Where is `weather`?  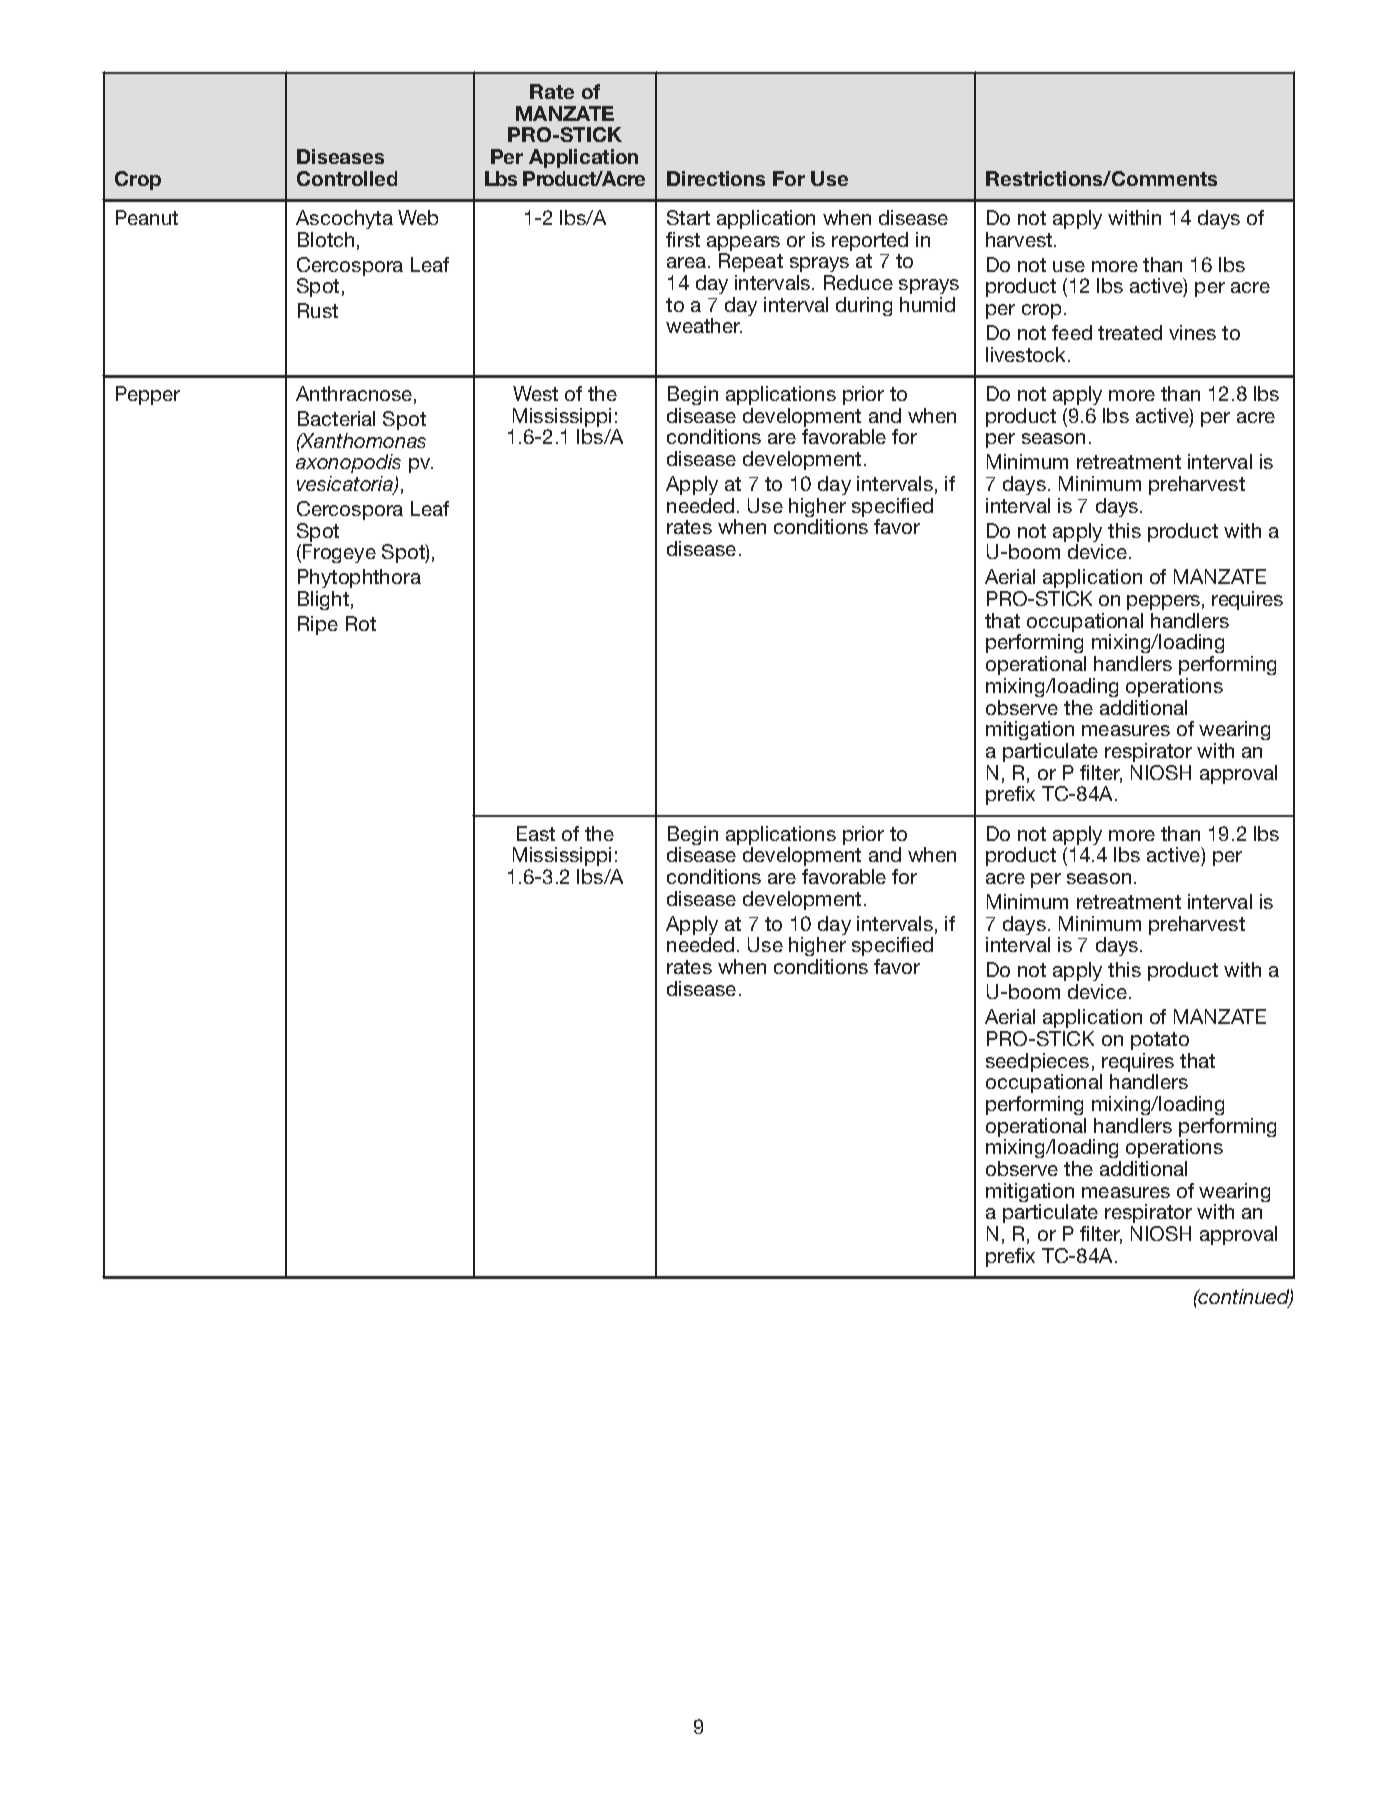
weather is located at coordinates (704, 325).
